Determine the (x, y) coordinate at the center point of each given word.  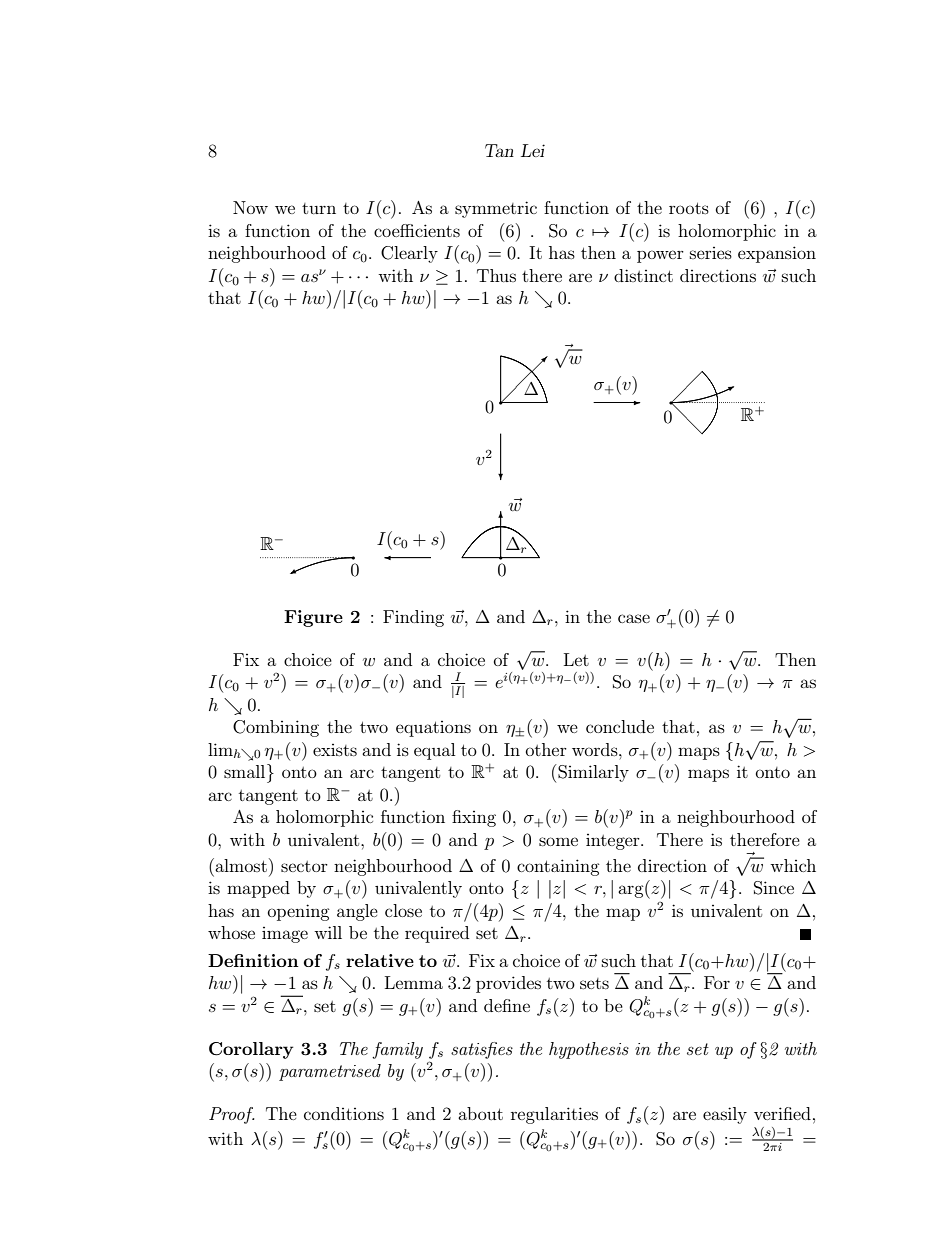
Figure (313, 618)
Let (576, 659)
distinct (643, 275)
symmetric (496, 209)
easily (725, 1115)
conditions (344, 1113)
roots (689, 208)
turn (319, 208)
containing (558, 867)
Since (774, 888)
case (634, 618)
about (480, 1113)
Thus (496, 275)
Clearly (409, 254)
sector (304, 866)
